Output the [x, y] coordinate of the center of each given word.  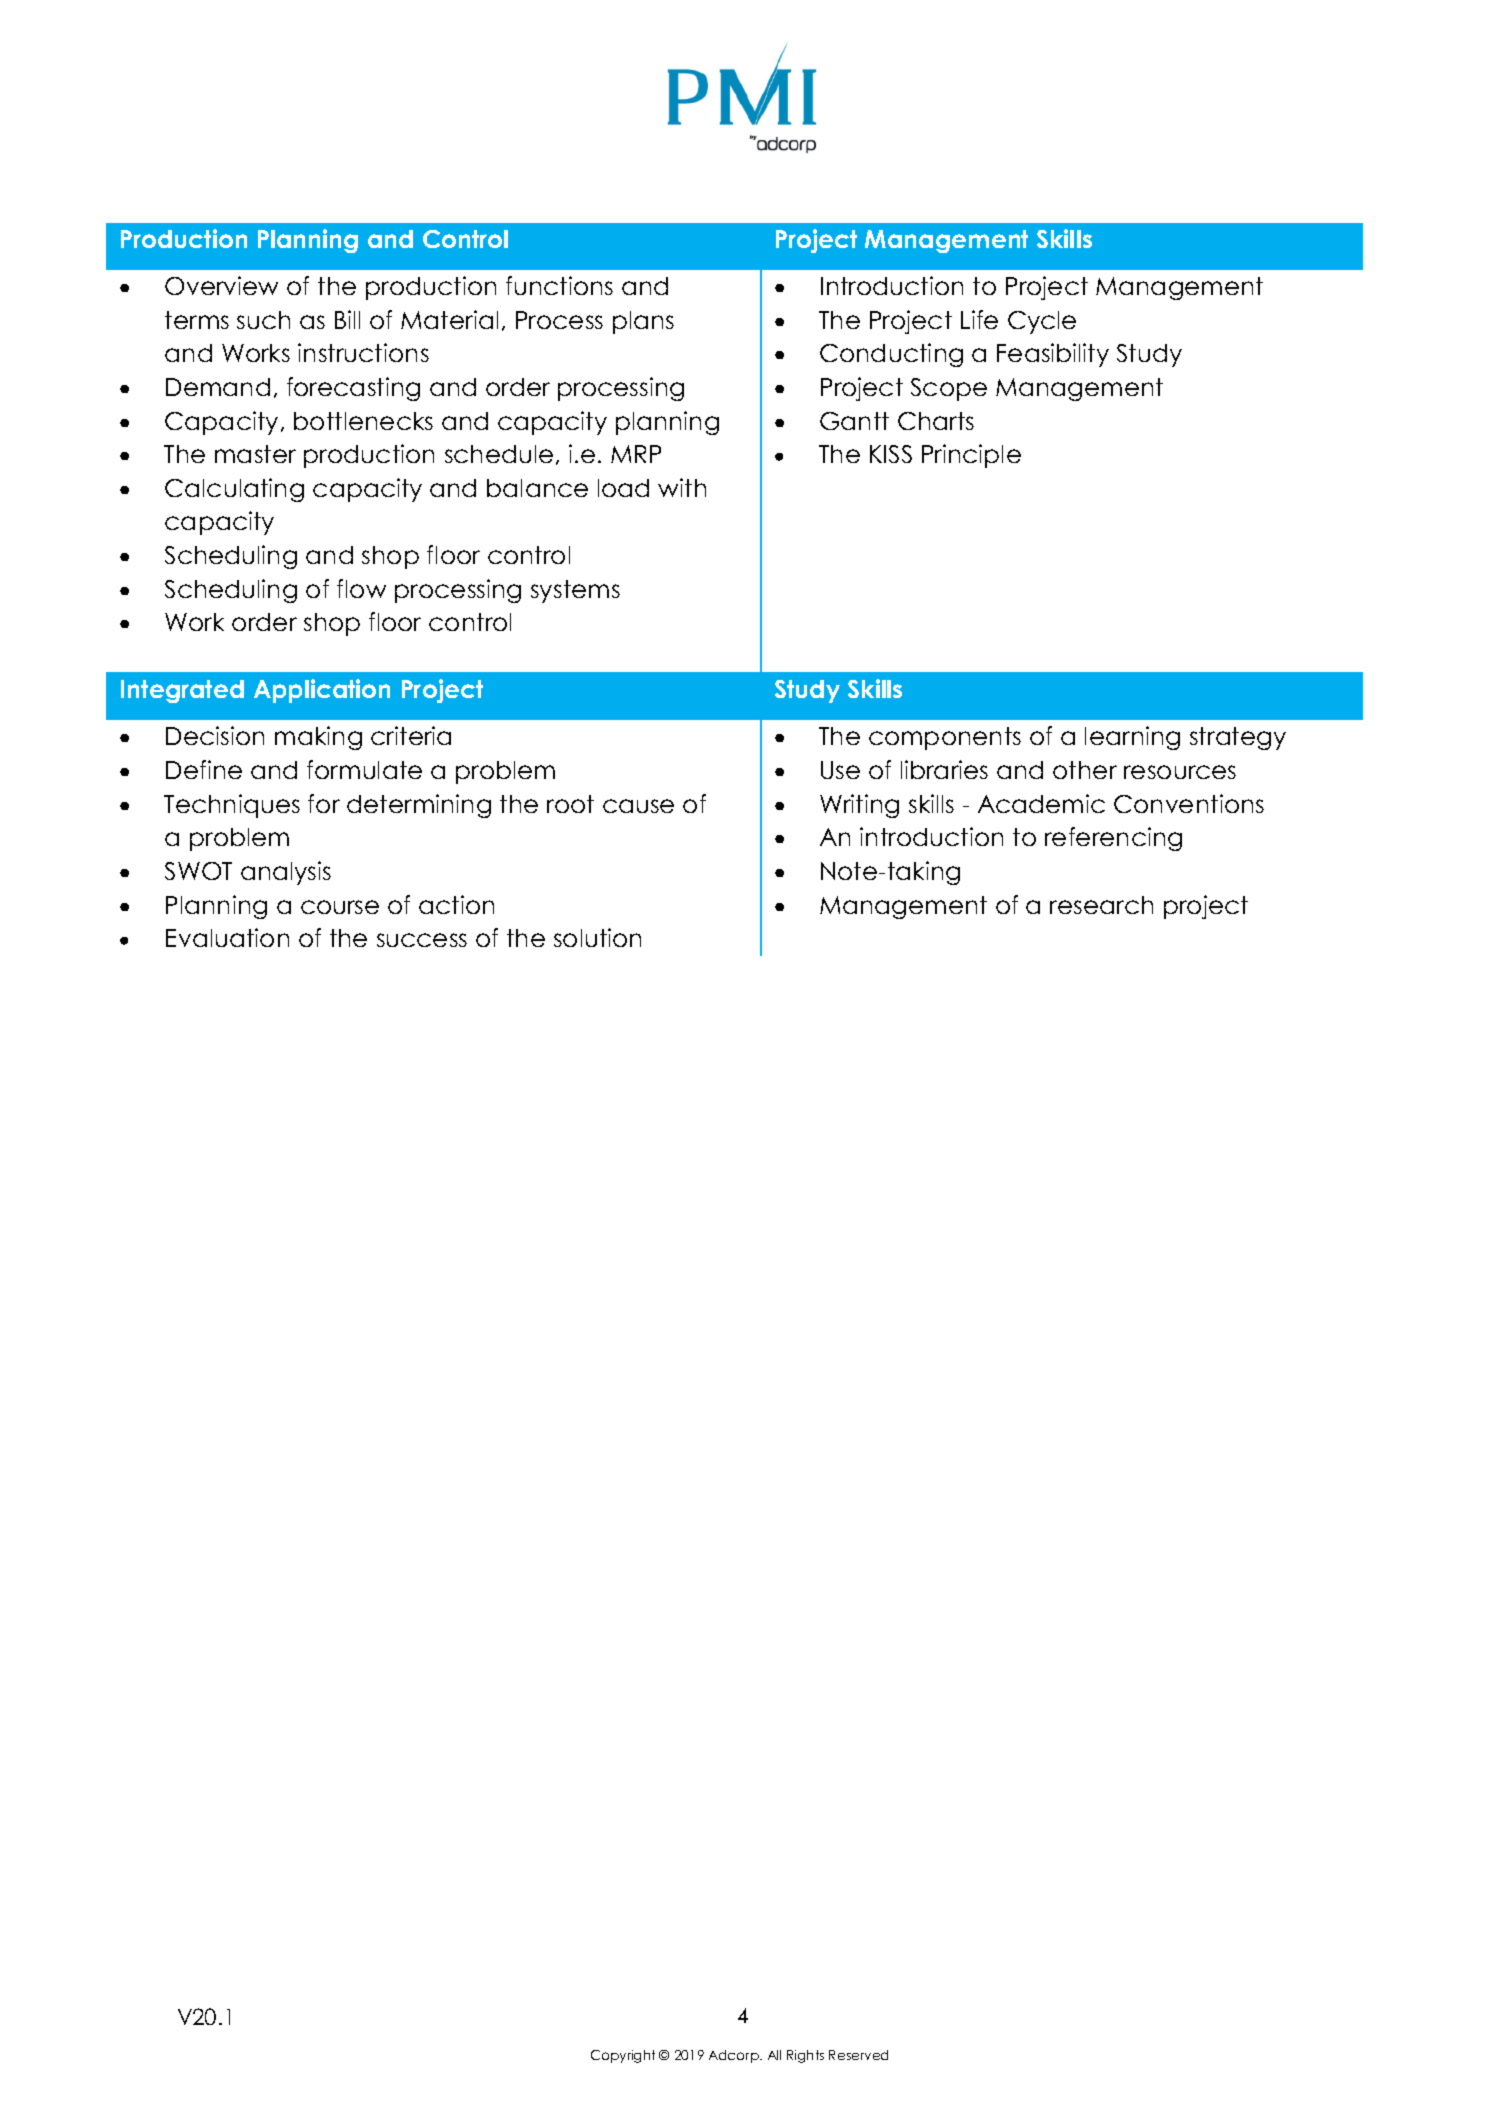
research [1101, 905]
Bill [347, 319]
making [318, 738]
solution [597, 937]
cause [638, 806]
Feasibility [1053, 355]
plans [643, 322]
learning [1132, 738]
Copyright [623, 2056]
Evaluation [227, 937]
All [774, 2055]
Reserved [858, 2055]
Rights [805, 2056]
